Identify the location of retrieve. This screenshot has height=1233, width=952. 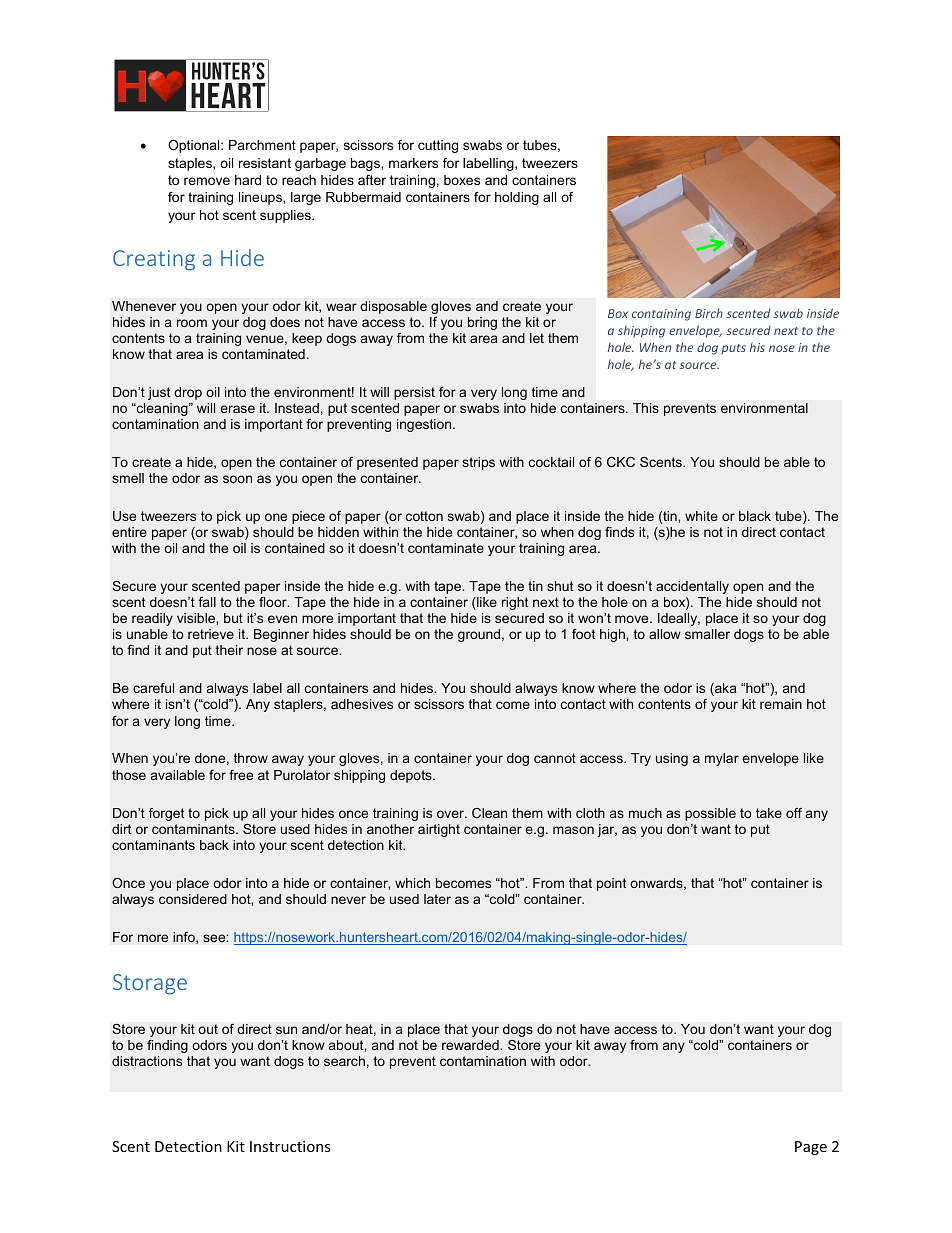
(211, 634).
